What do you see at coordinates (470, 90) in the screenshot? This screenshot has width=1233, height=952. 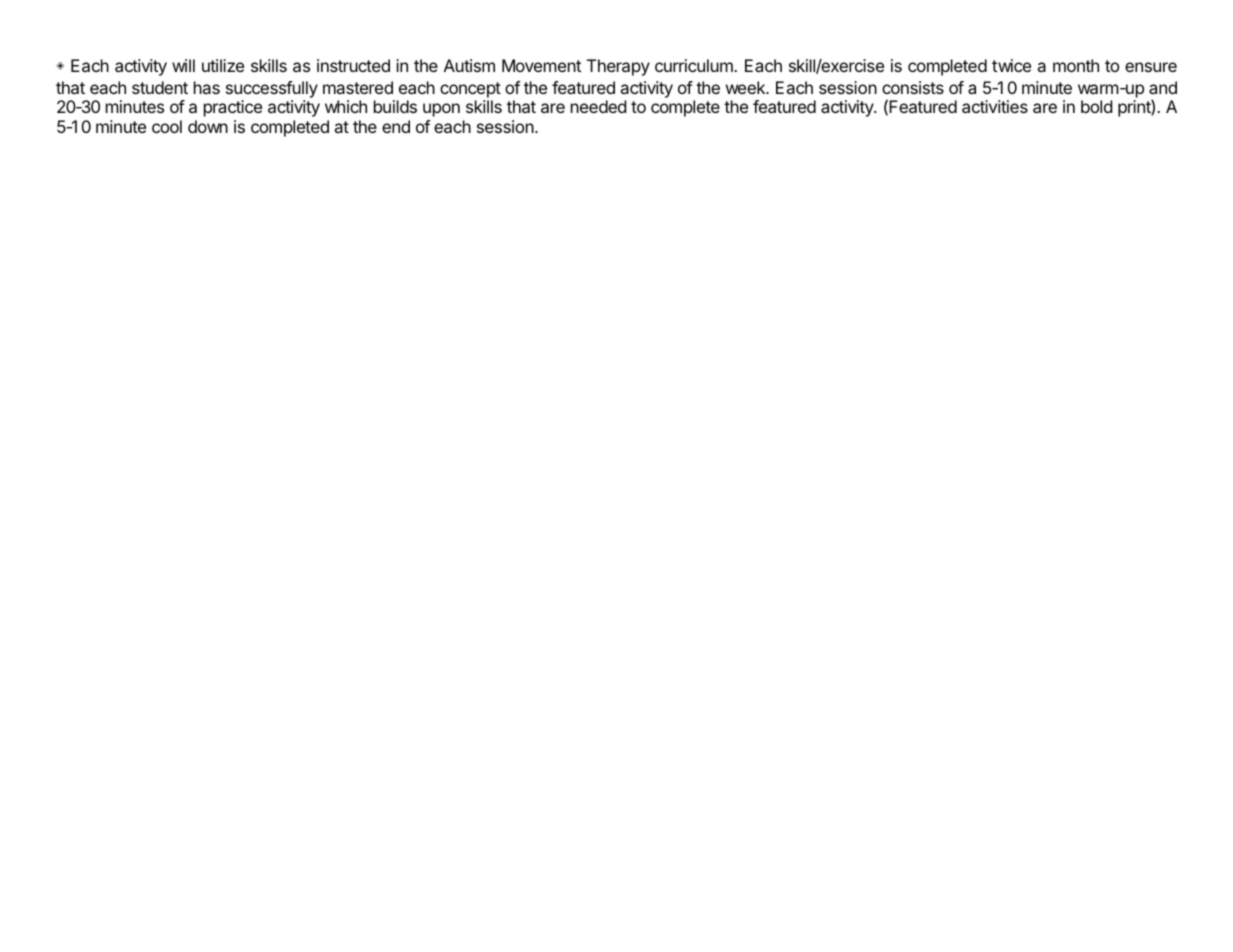 I see `concept` at bounding box center [470, 90].
